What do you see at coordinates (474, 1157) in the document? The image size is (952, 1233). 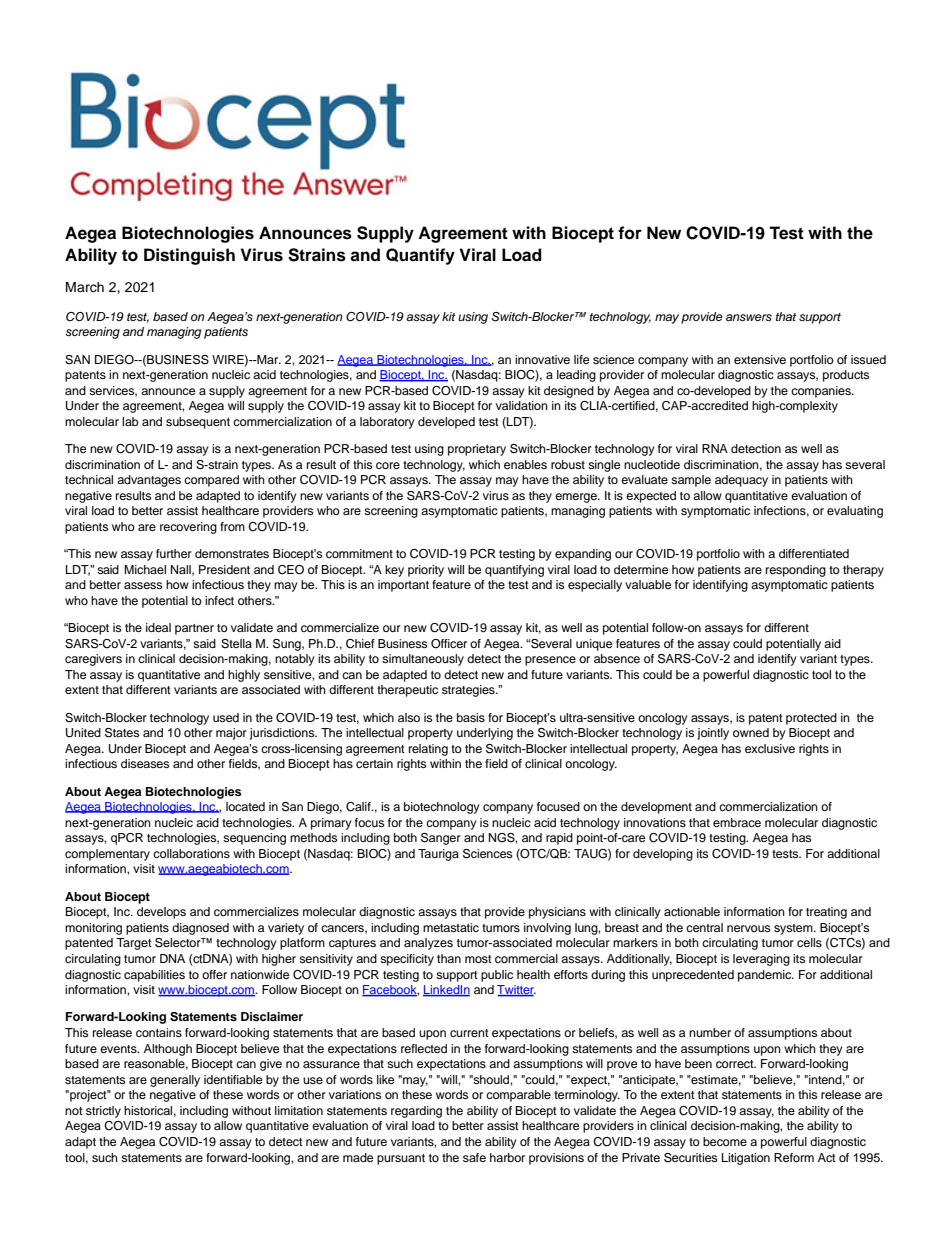 I see `safe` at bounding box center [474, 1157].
